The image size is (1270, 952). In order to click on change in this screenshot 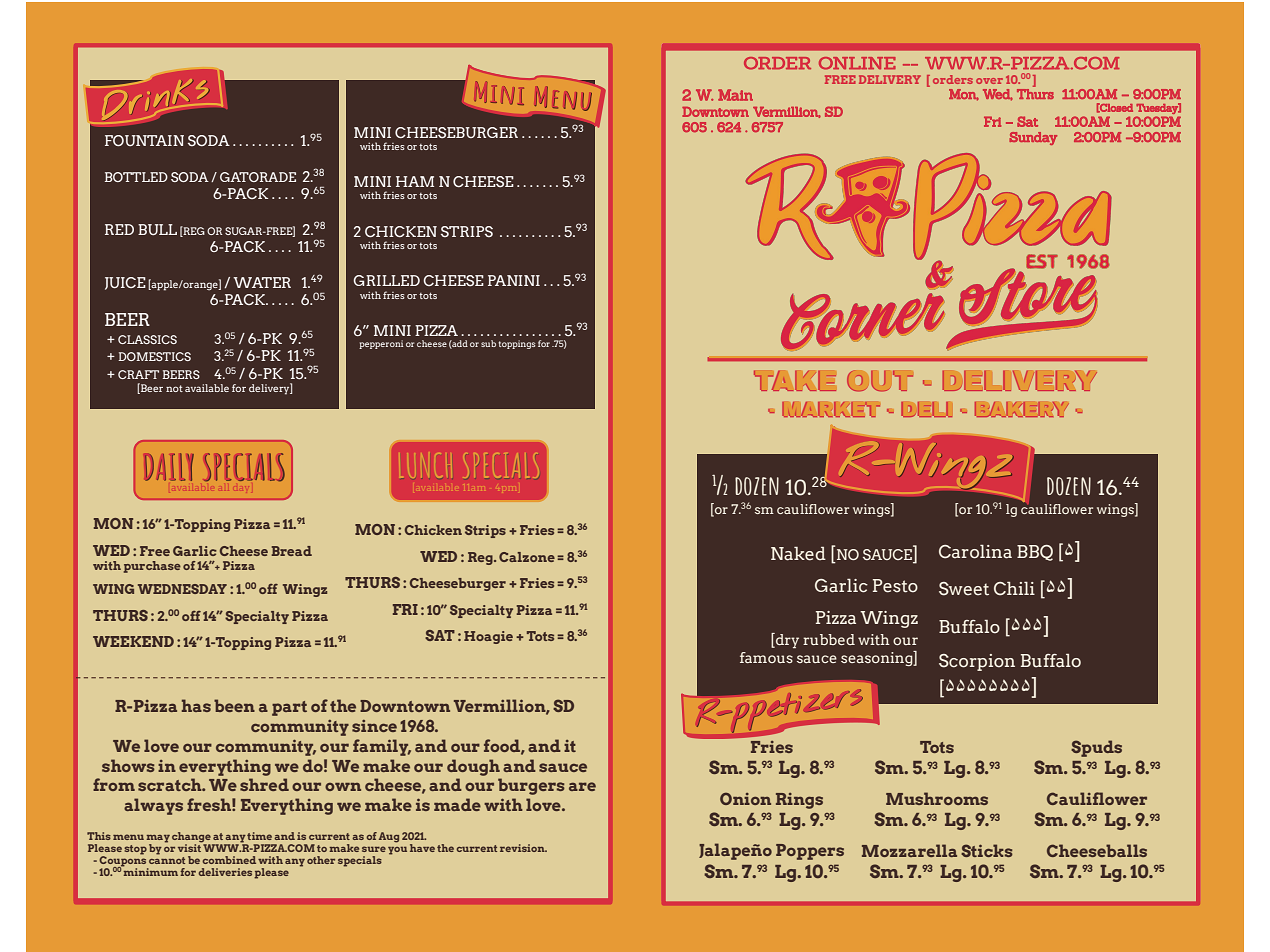, I will do `click(192, 838)`.
